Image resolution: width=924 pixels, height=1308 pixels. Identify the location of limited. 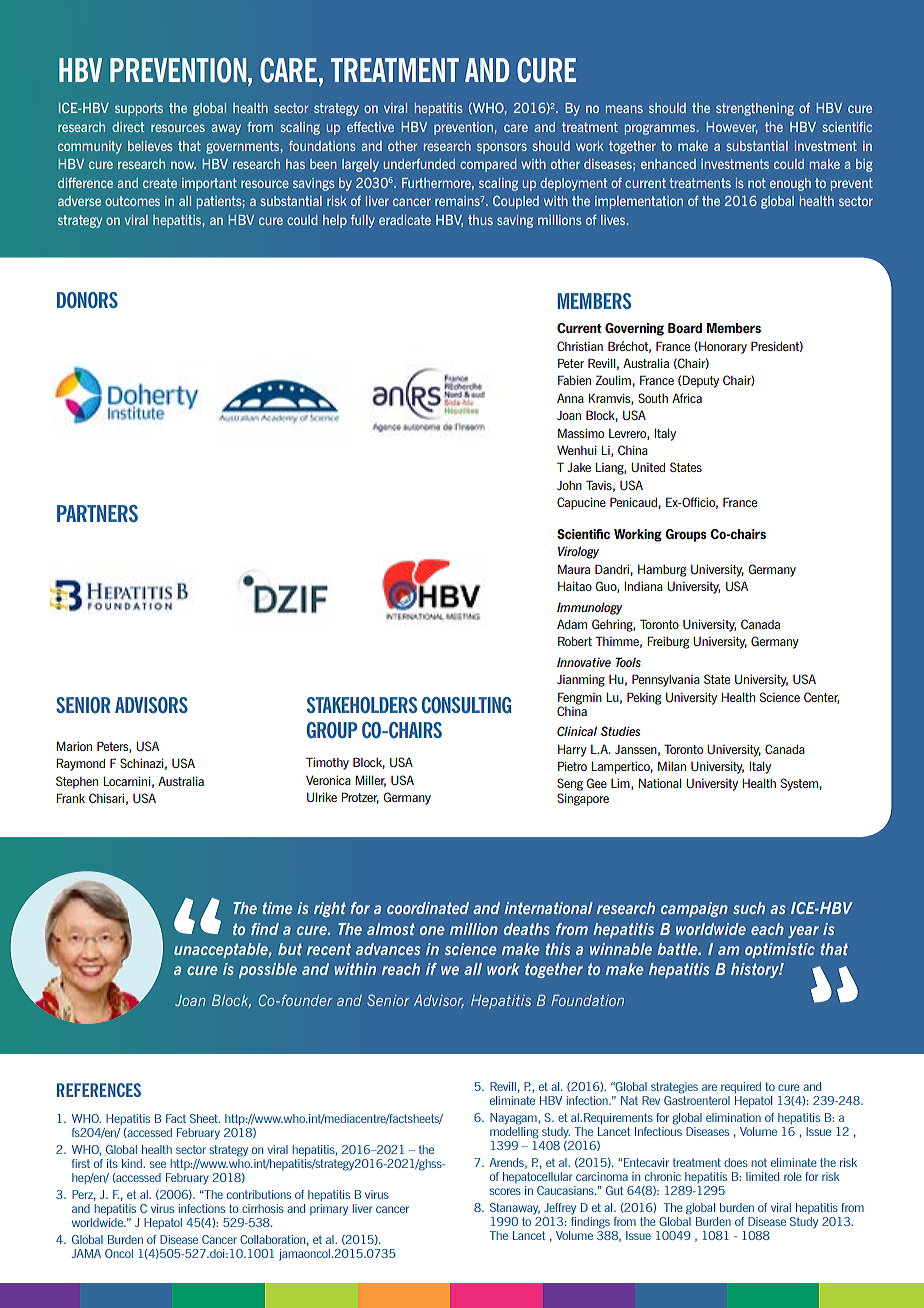
(762, 1176).
